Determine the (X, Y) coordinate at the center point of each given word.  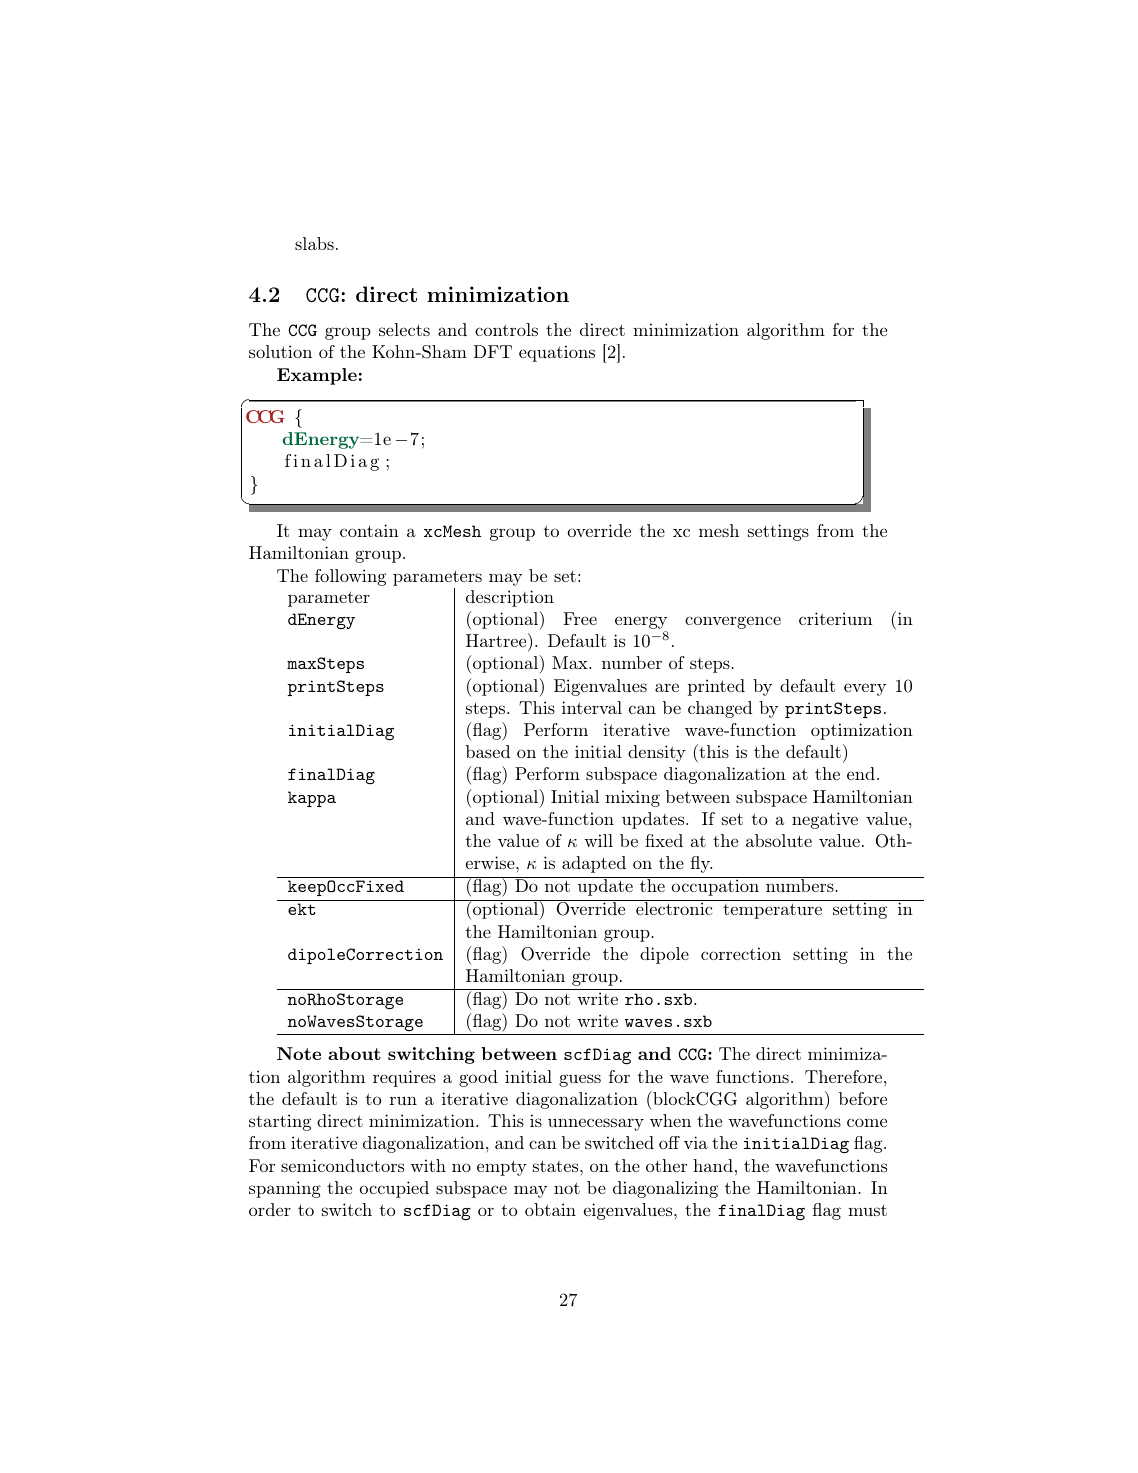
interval (592, 707)
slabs (314, 243)
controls (506, 329)
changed (720, 709)
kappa (312, 799)
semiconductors (342, 1165)
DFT (492, 351)
